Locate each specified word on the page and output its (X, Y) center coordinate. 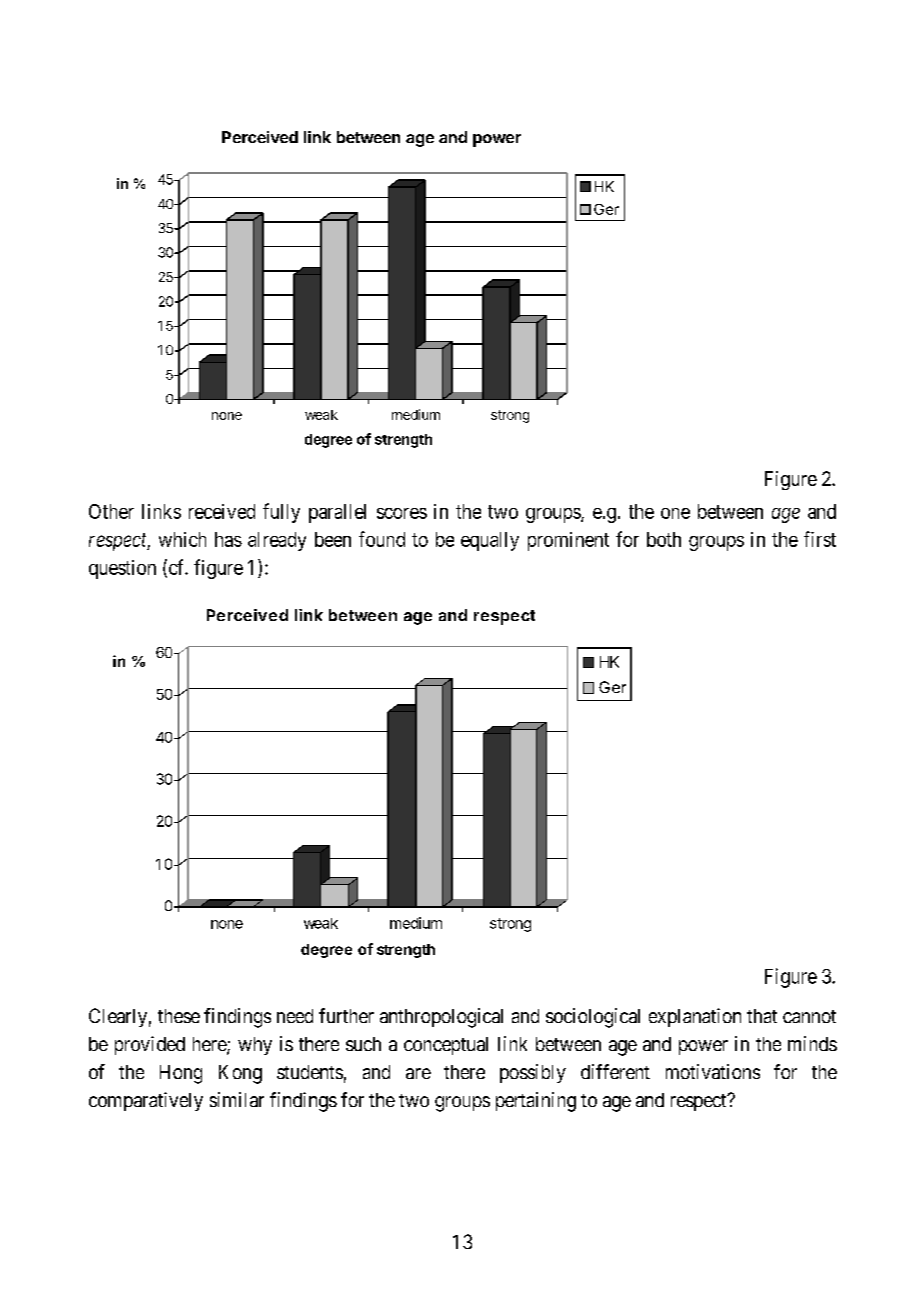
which (182, 539)
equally (490, 541)
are (418, 1073)
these (179, 1016)
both (664, 539)
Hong (181, 1074)
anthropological (441, 1018)
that (762, 1016)
